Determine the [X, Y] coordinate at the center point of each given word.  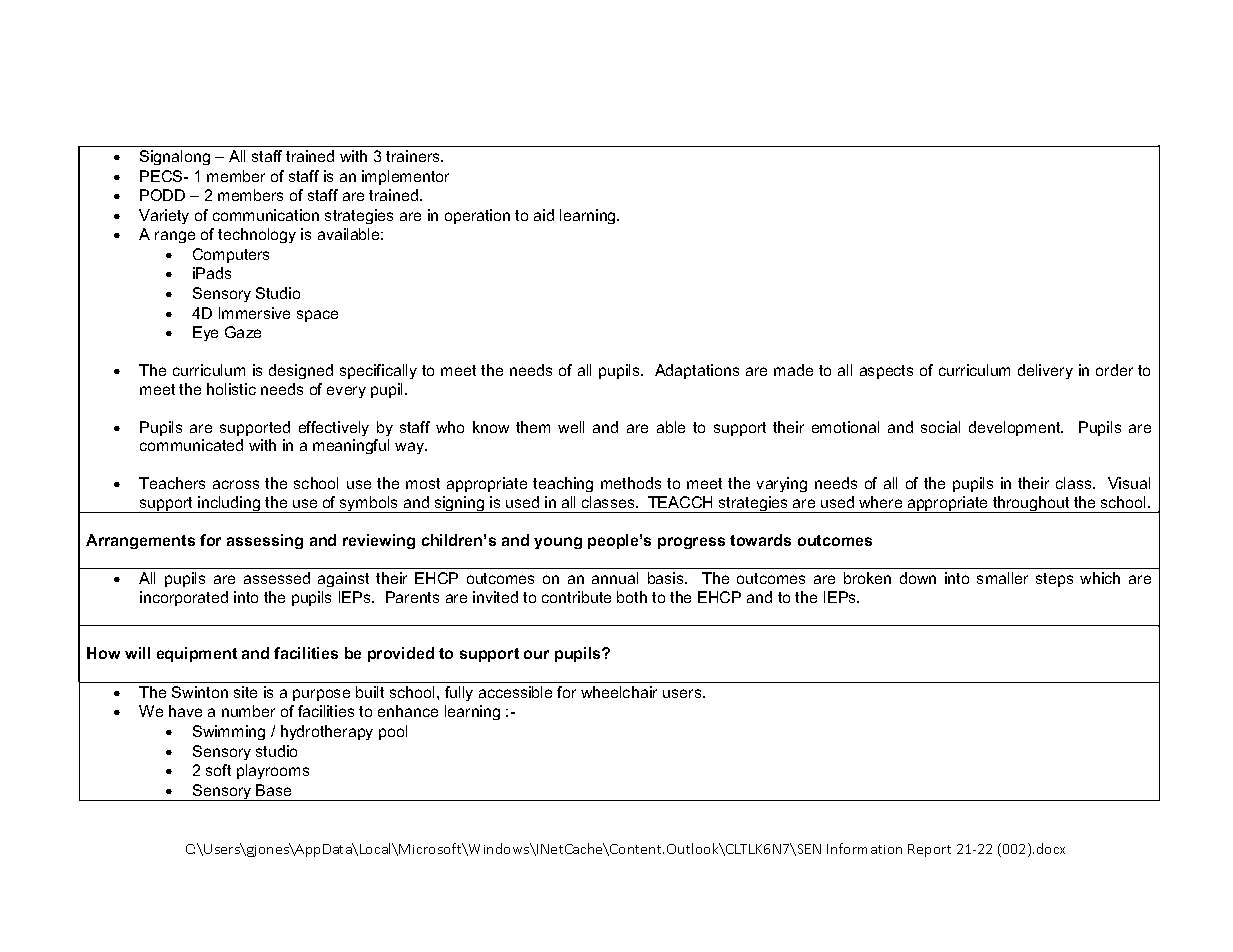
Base [273, 790]
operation [477, 216]
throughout [1031, 504]
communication [266, 215]
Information [864, 848]
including [229, 504]
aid [544, 215]
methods [631, 483]
